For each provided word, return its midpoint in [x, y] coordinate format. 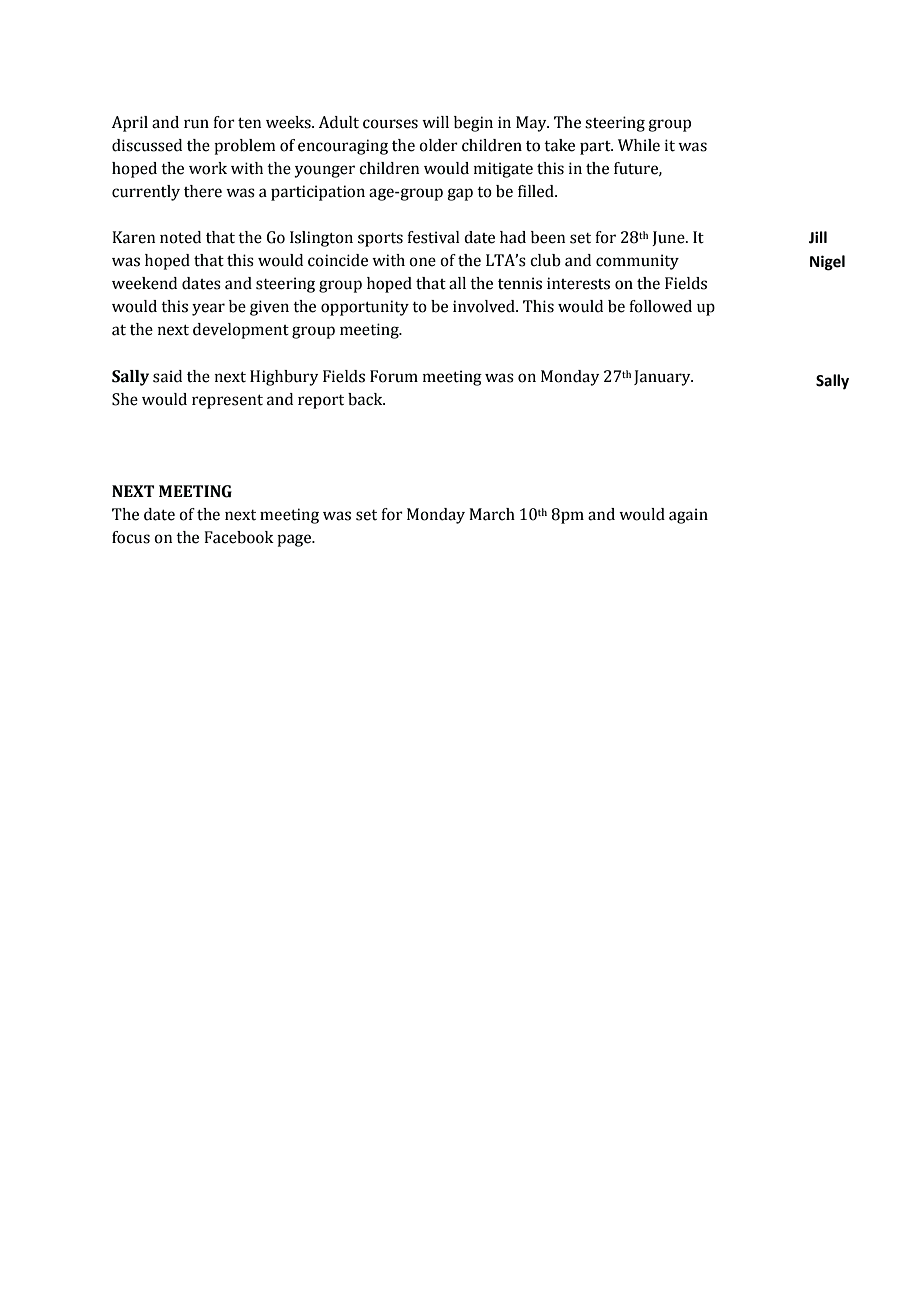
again [688, 516]
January [663, 378]
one [422, 262]
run [196, 124]
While [639, 145]
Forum [394, 376]
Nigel [827, 263]
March [492, 514]
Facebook [239, 537]
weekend [144, 283]
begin [473, 124]
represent [227, 402]
